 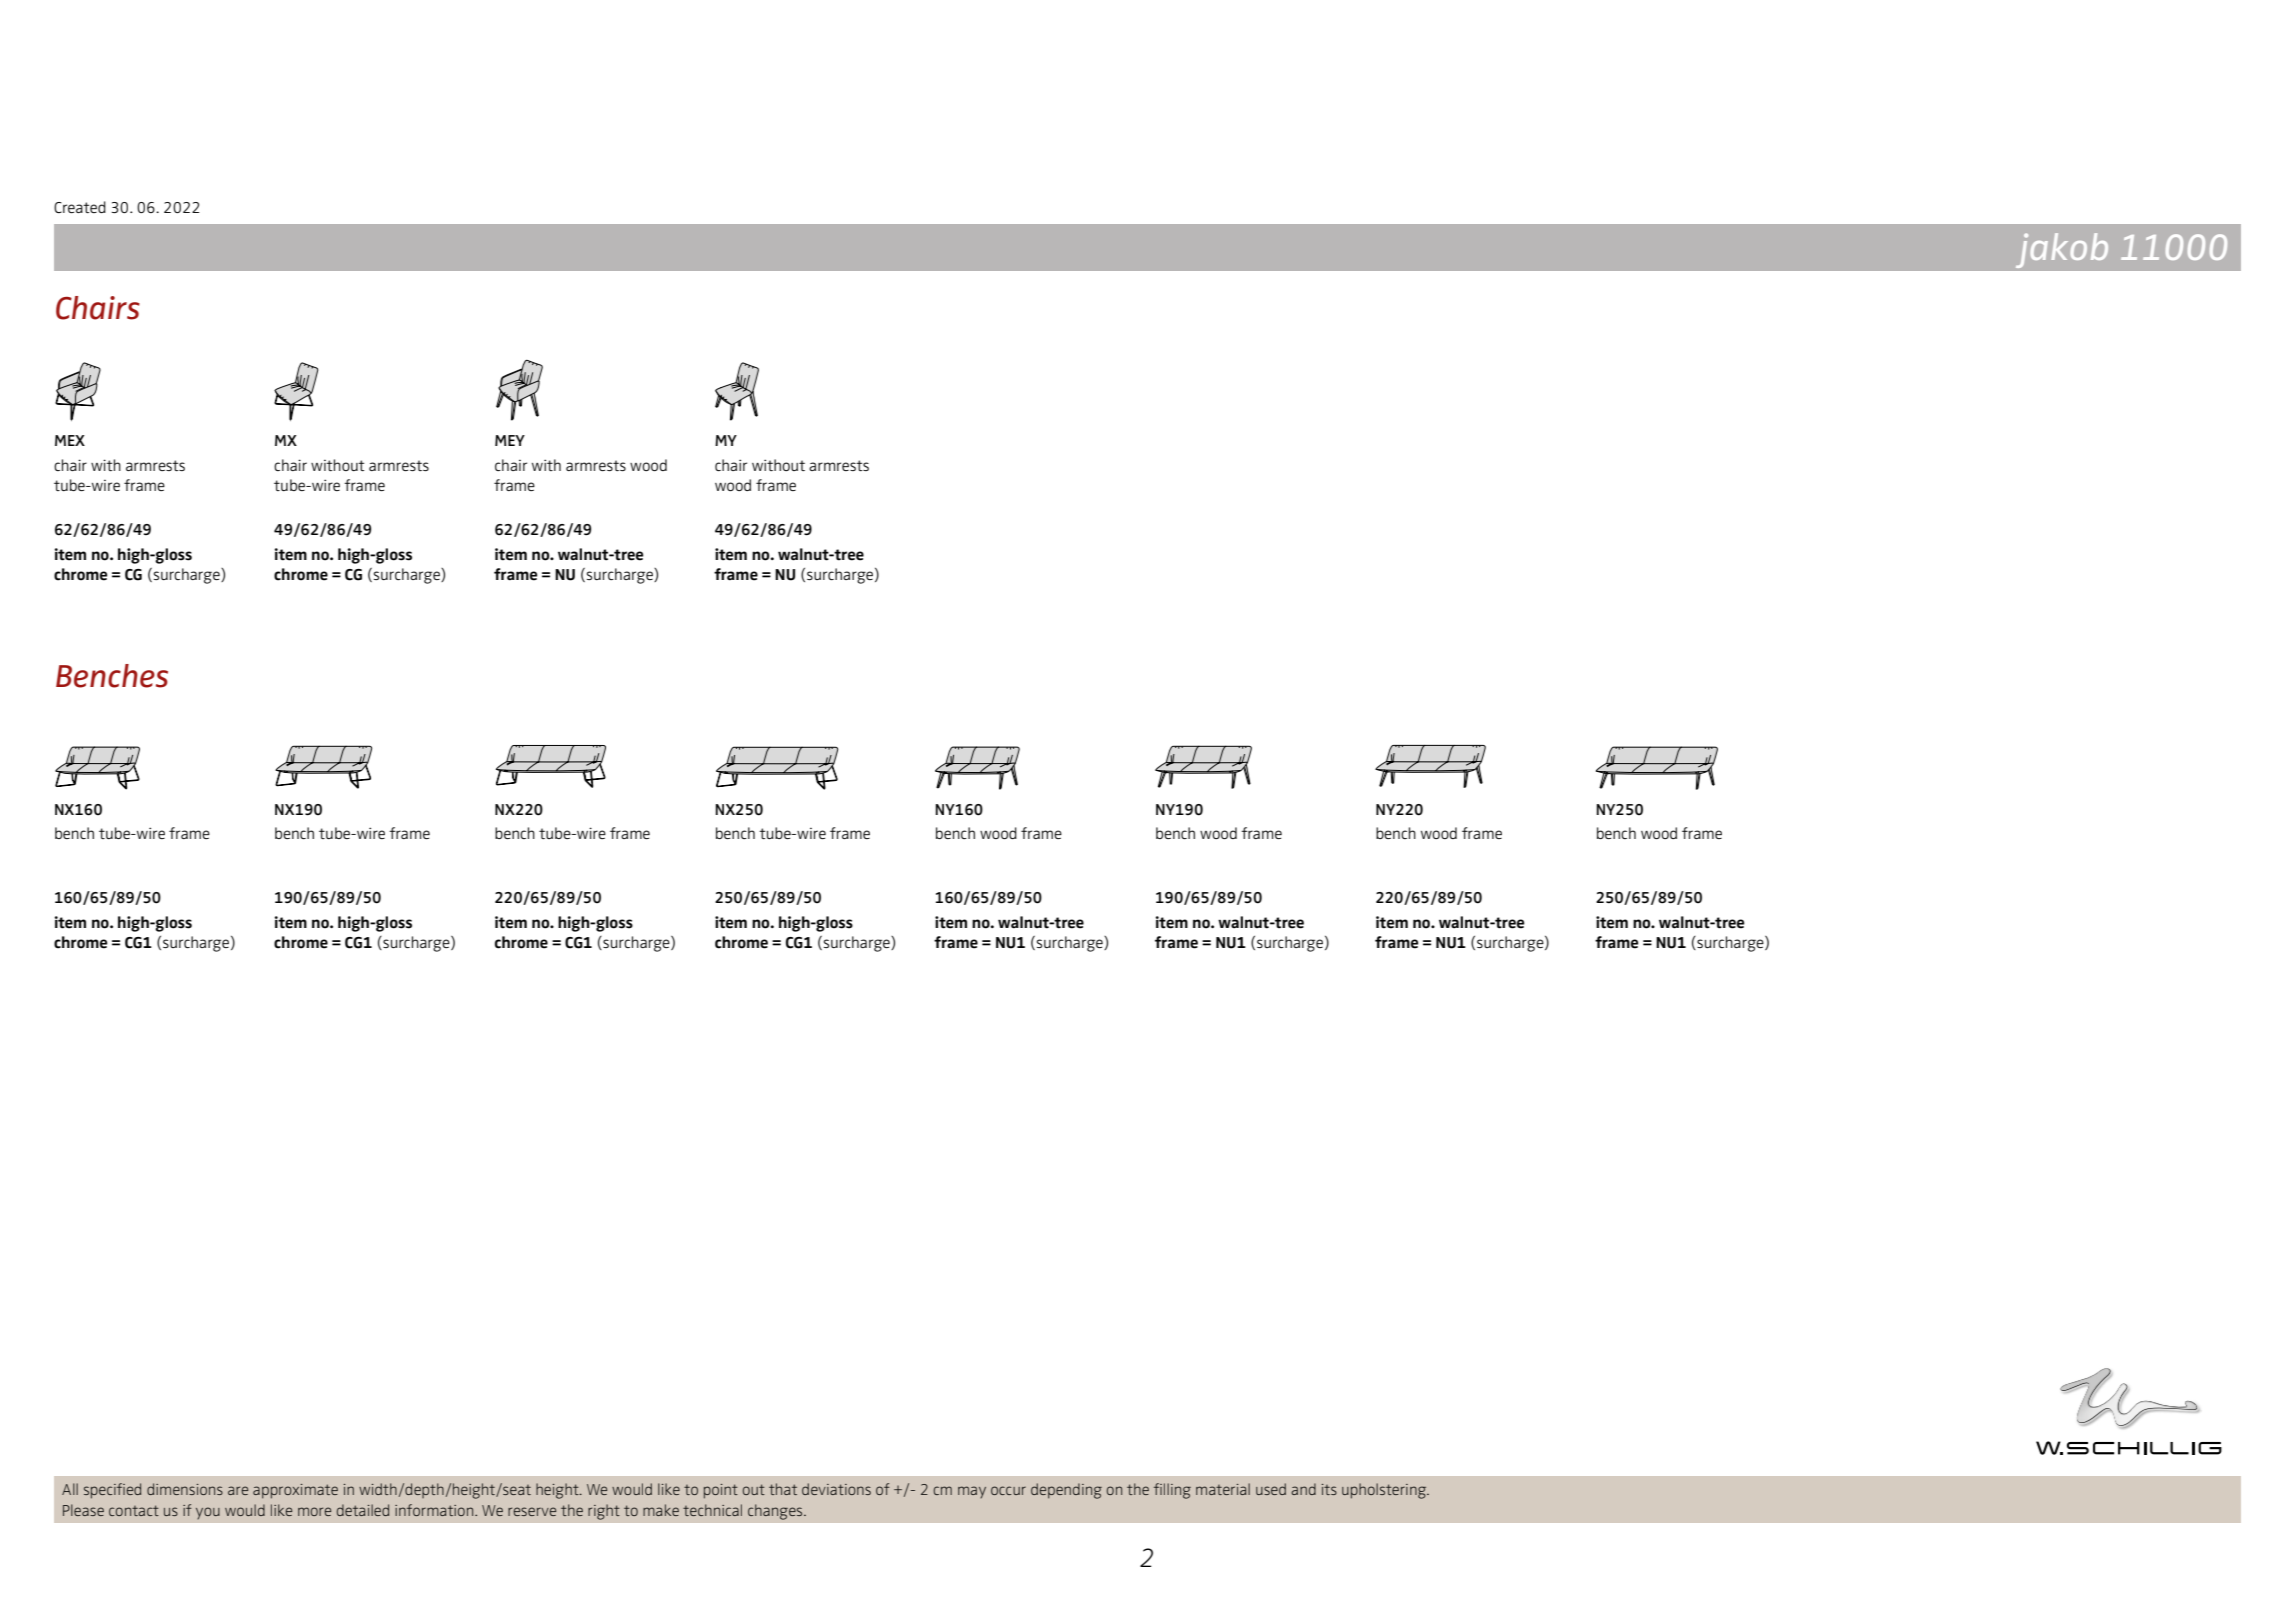 I want to click on are, so click(x=238, y=1490).
